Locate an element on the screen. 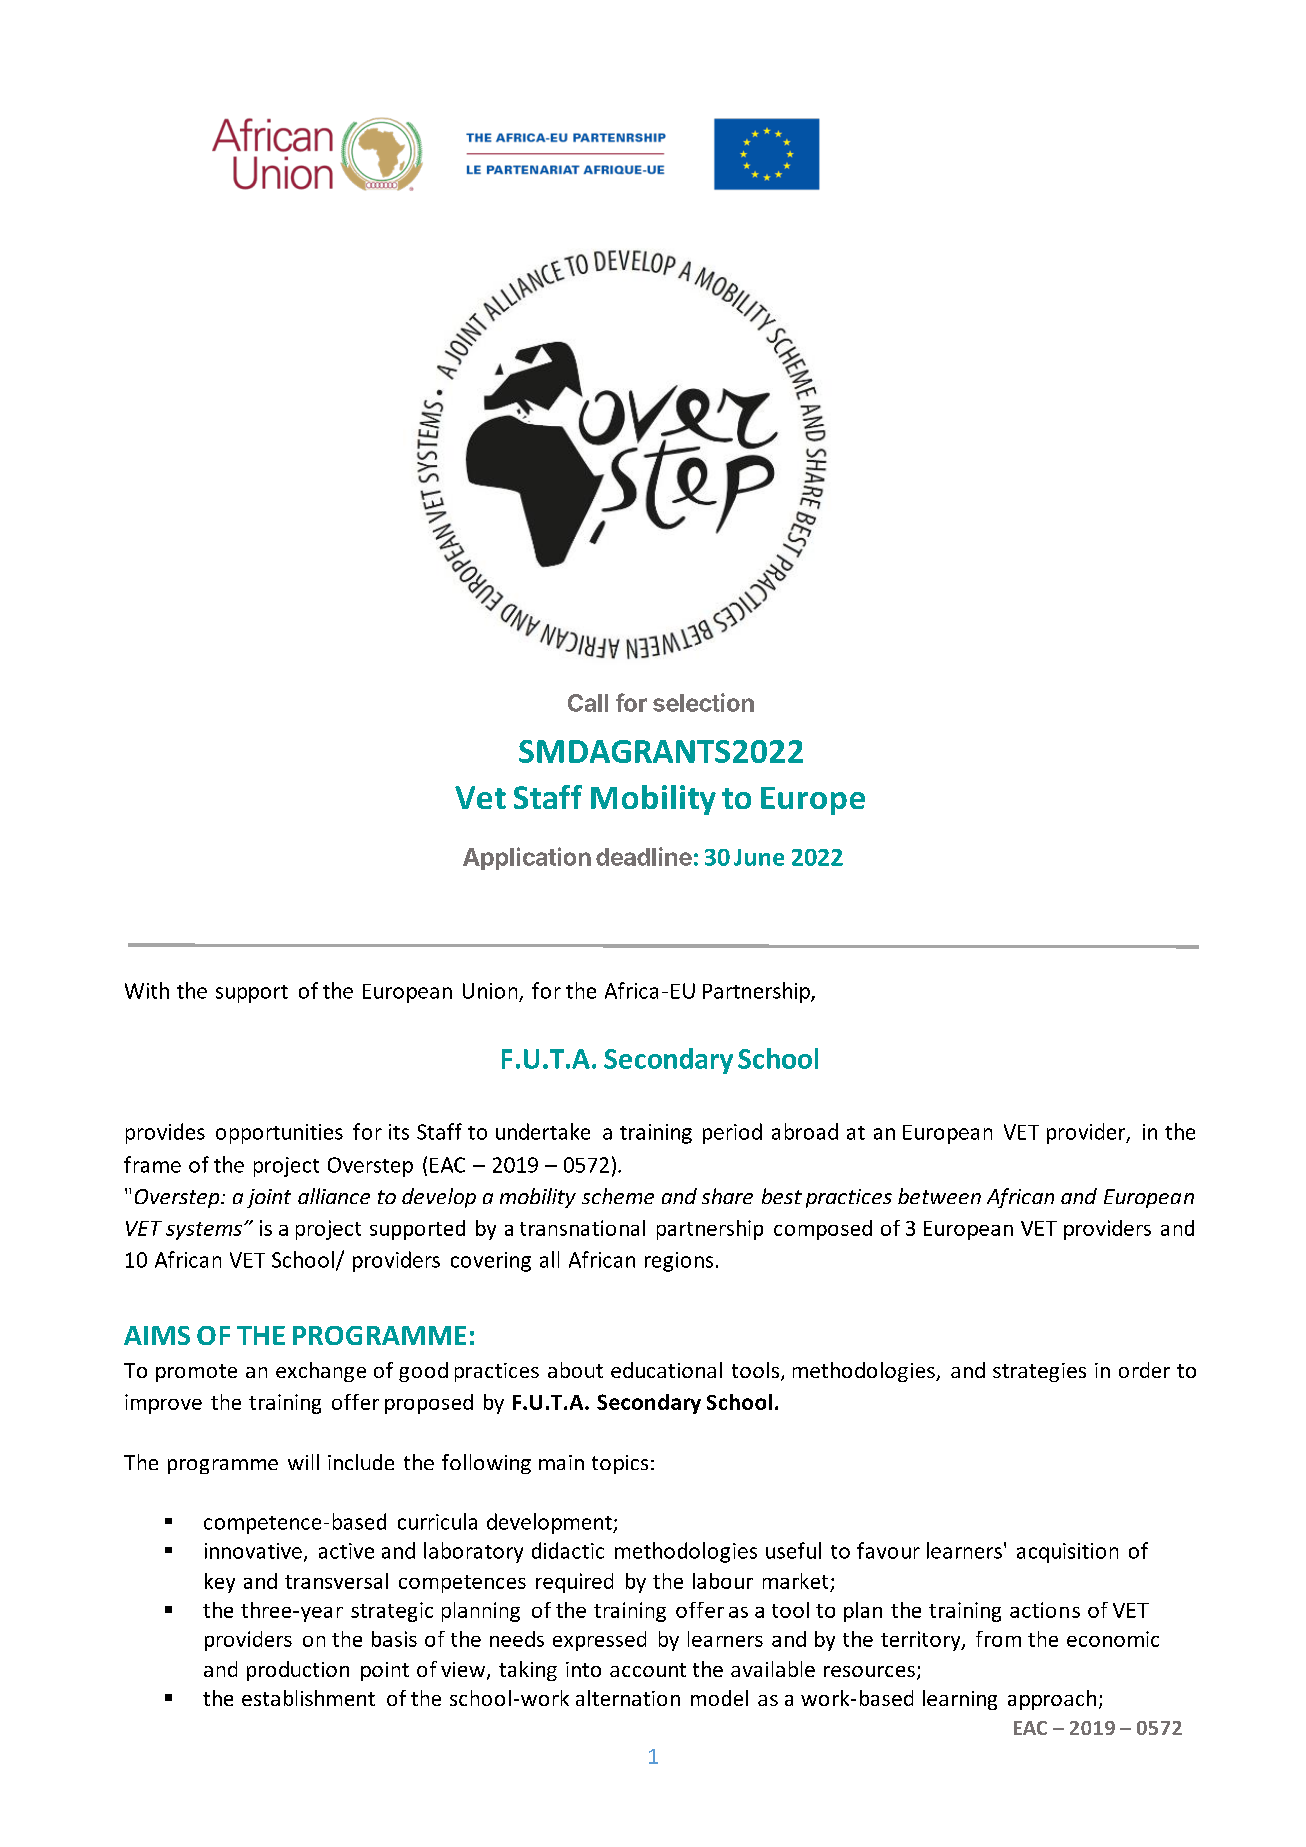 The image size is (1306, 1847). topics is located at coordinates (620, 1464).
